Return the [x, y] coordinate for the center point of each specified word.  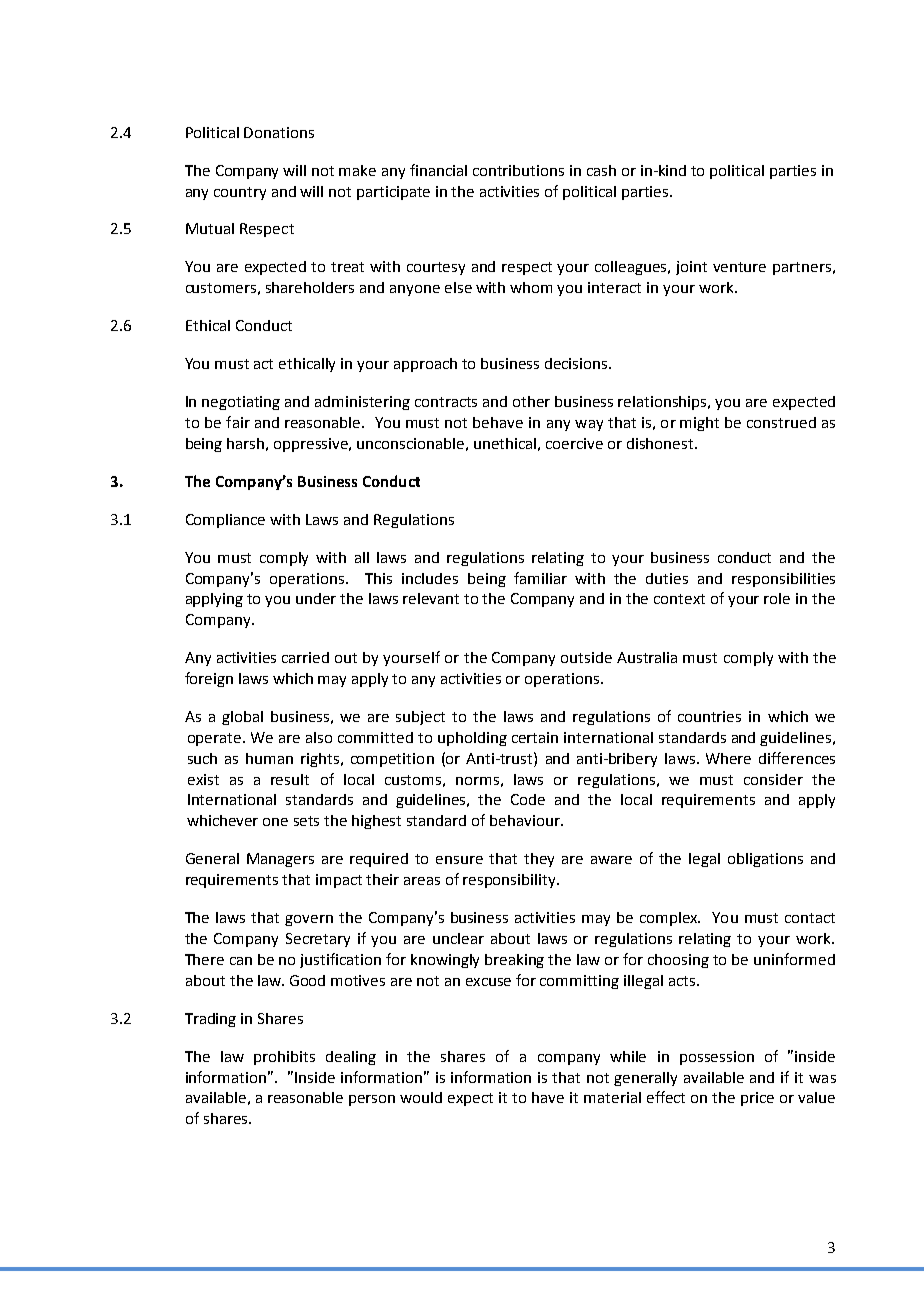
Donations [279, 132]
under [316, 598]
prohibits [284, 1058]
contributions [518, 170]
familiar [540, 578]
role [777, 598]
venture [739, 267]
